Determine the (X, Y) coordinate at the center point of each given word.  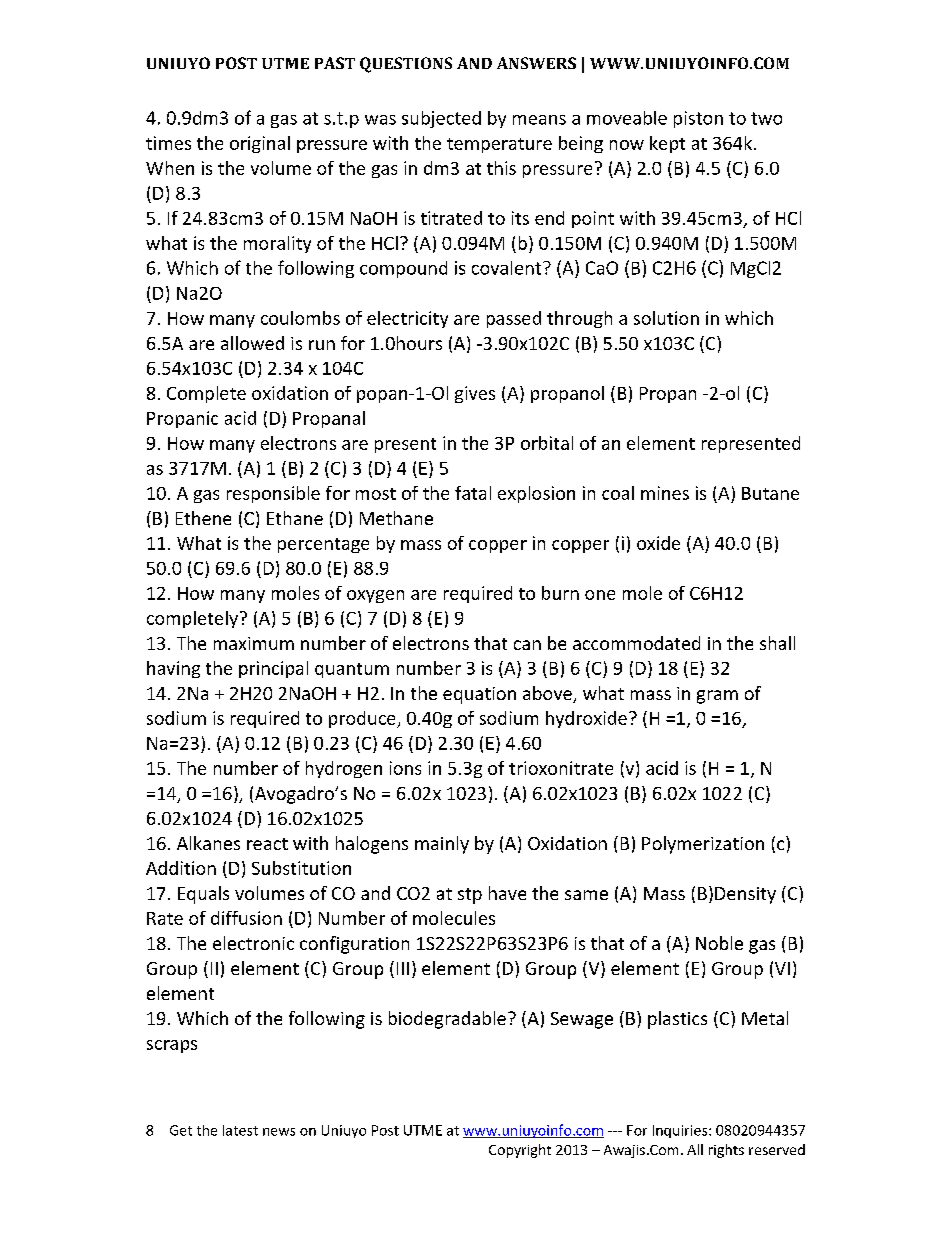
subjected (441, 119)
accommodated (636, 643)
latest (240, 1130)
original (260, 144)
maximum (254, 643)
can (527, 645)
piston (698, 119)
